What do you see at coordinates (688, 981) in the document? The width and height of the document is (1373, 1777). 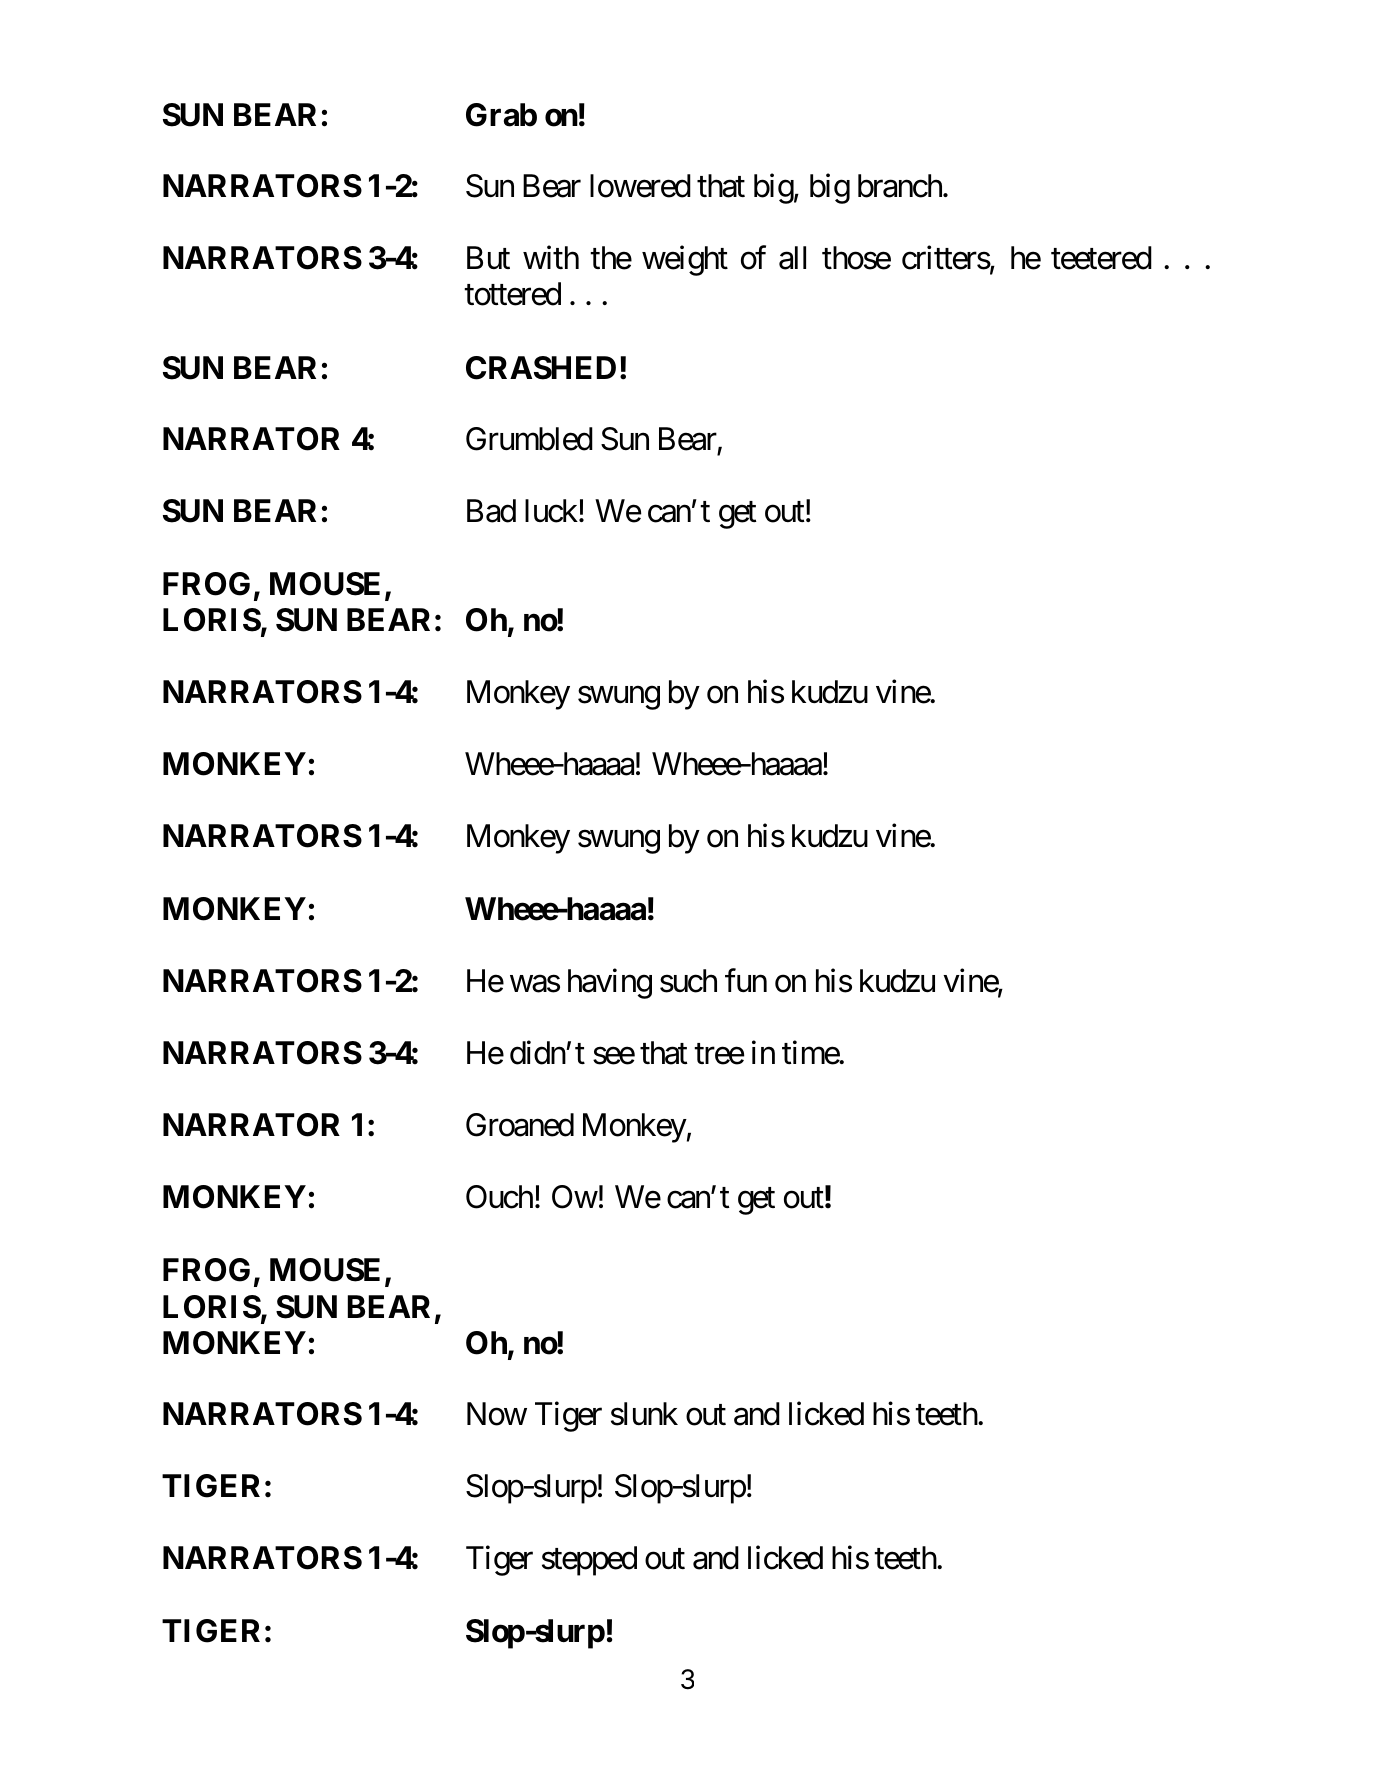 I see `such` at bounding box center [688, 981].
